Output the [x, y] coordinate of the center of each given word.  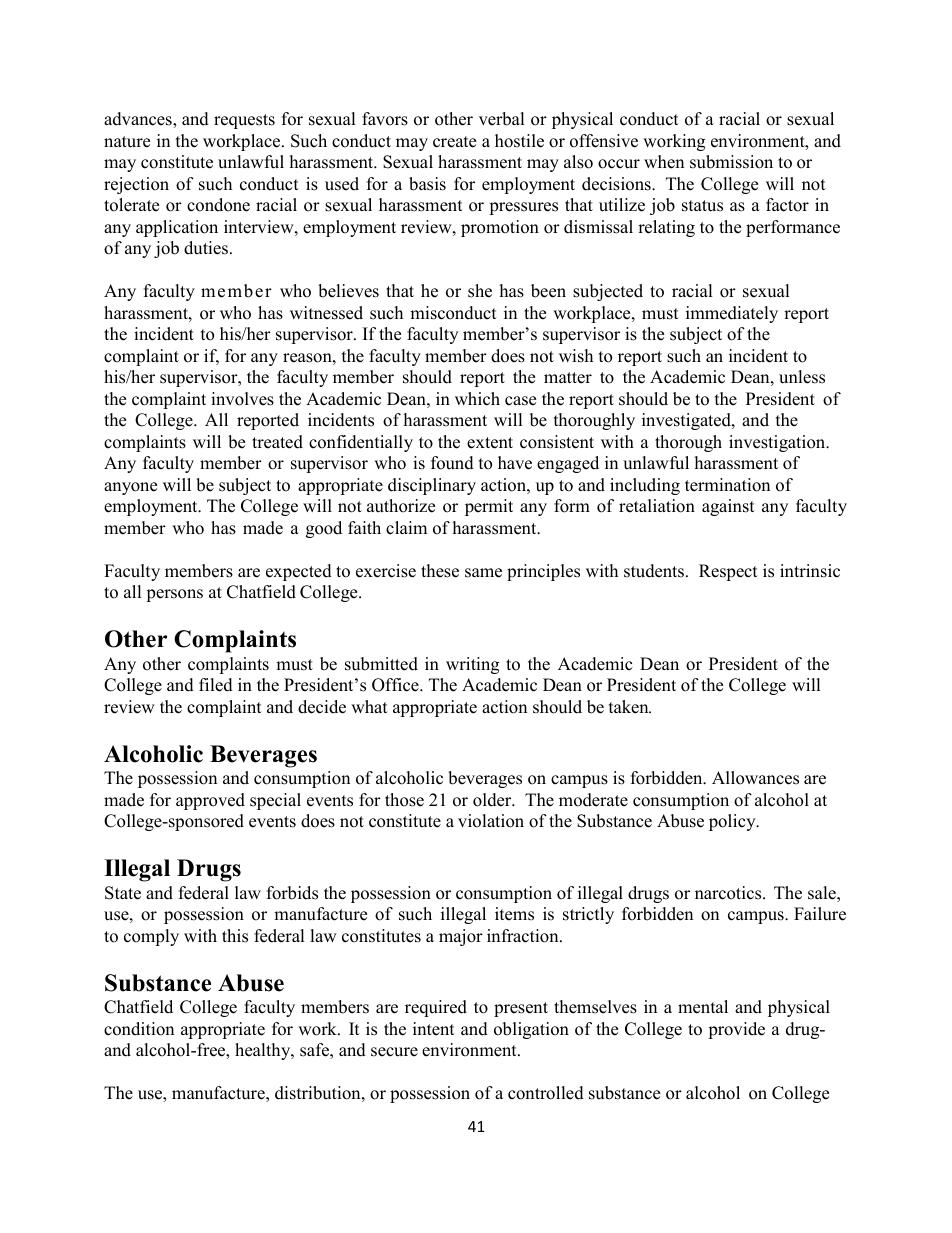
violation [491, 821]
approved [210, 801]
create [454, 142]
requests [244, 121]
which [477, 399]
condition [139, 1029]
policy [733, 822]
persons [174, 595]
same [483, 573]
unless [802, 377]
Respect [728, 572]
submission [731, 162]
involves [242, 399]
